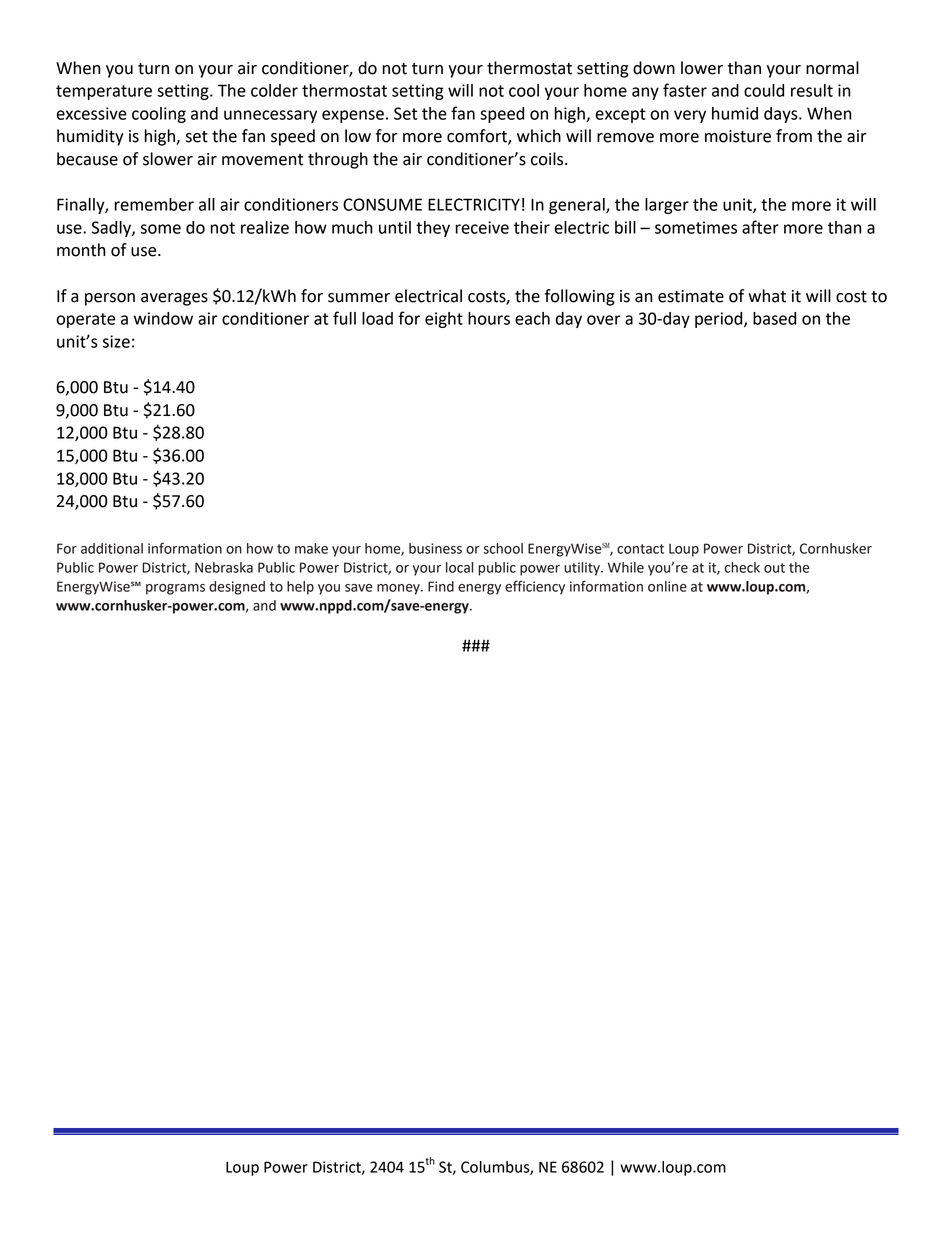 Image resolution: width=952 pixels, height=1233 pixels. Describe the element at coordinates (767, 296) in the page. I see `what` at that location.
